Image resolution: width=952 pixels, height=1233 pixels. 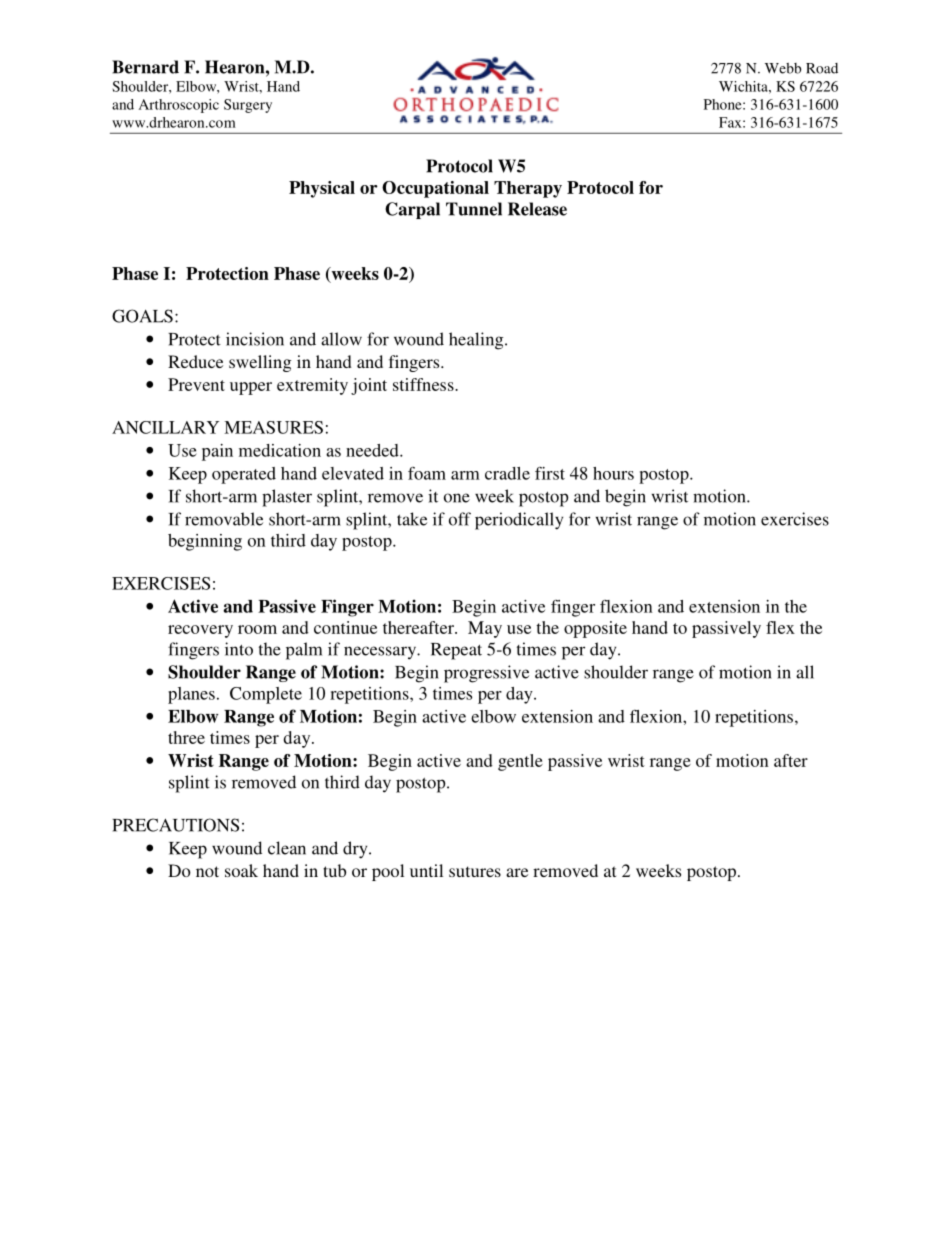 I want to click on Surgery, so click(x=248, y=106).
